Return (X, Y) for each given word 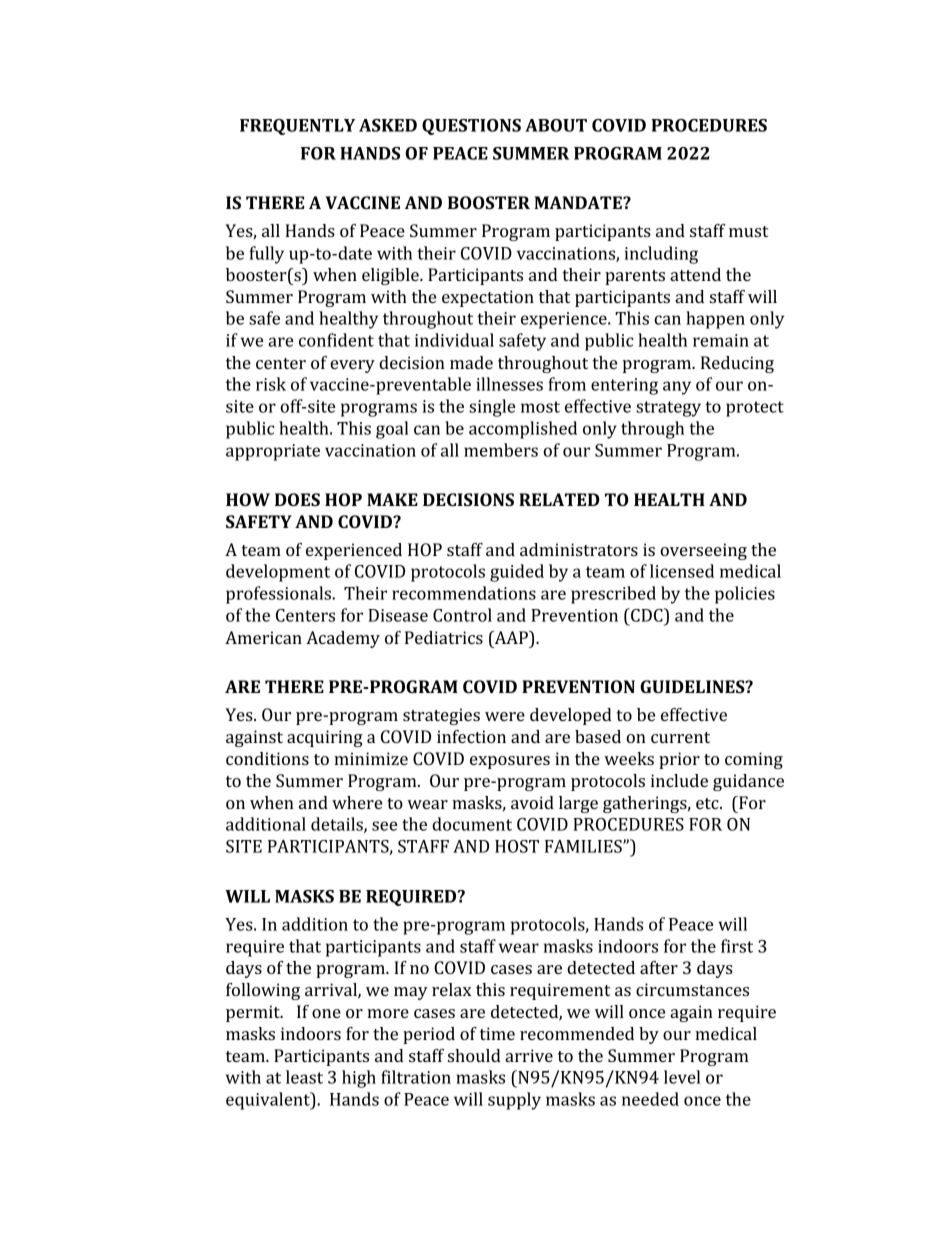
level (682, 1077)
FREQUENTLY (297, 127)
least (304, 1077)
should (474, 1055)
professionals (280, 595)
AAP (511, 637)
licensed (682, 571)
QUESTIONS (471, 127)
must (748, 231)
